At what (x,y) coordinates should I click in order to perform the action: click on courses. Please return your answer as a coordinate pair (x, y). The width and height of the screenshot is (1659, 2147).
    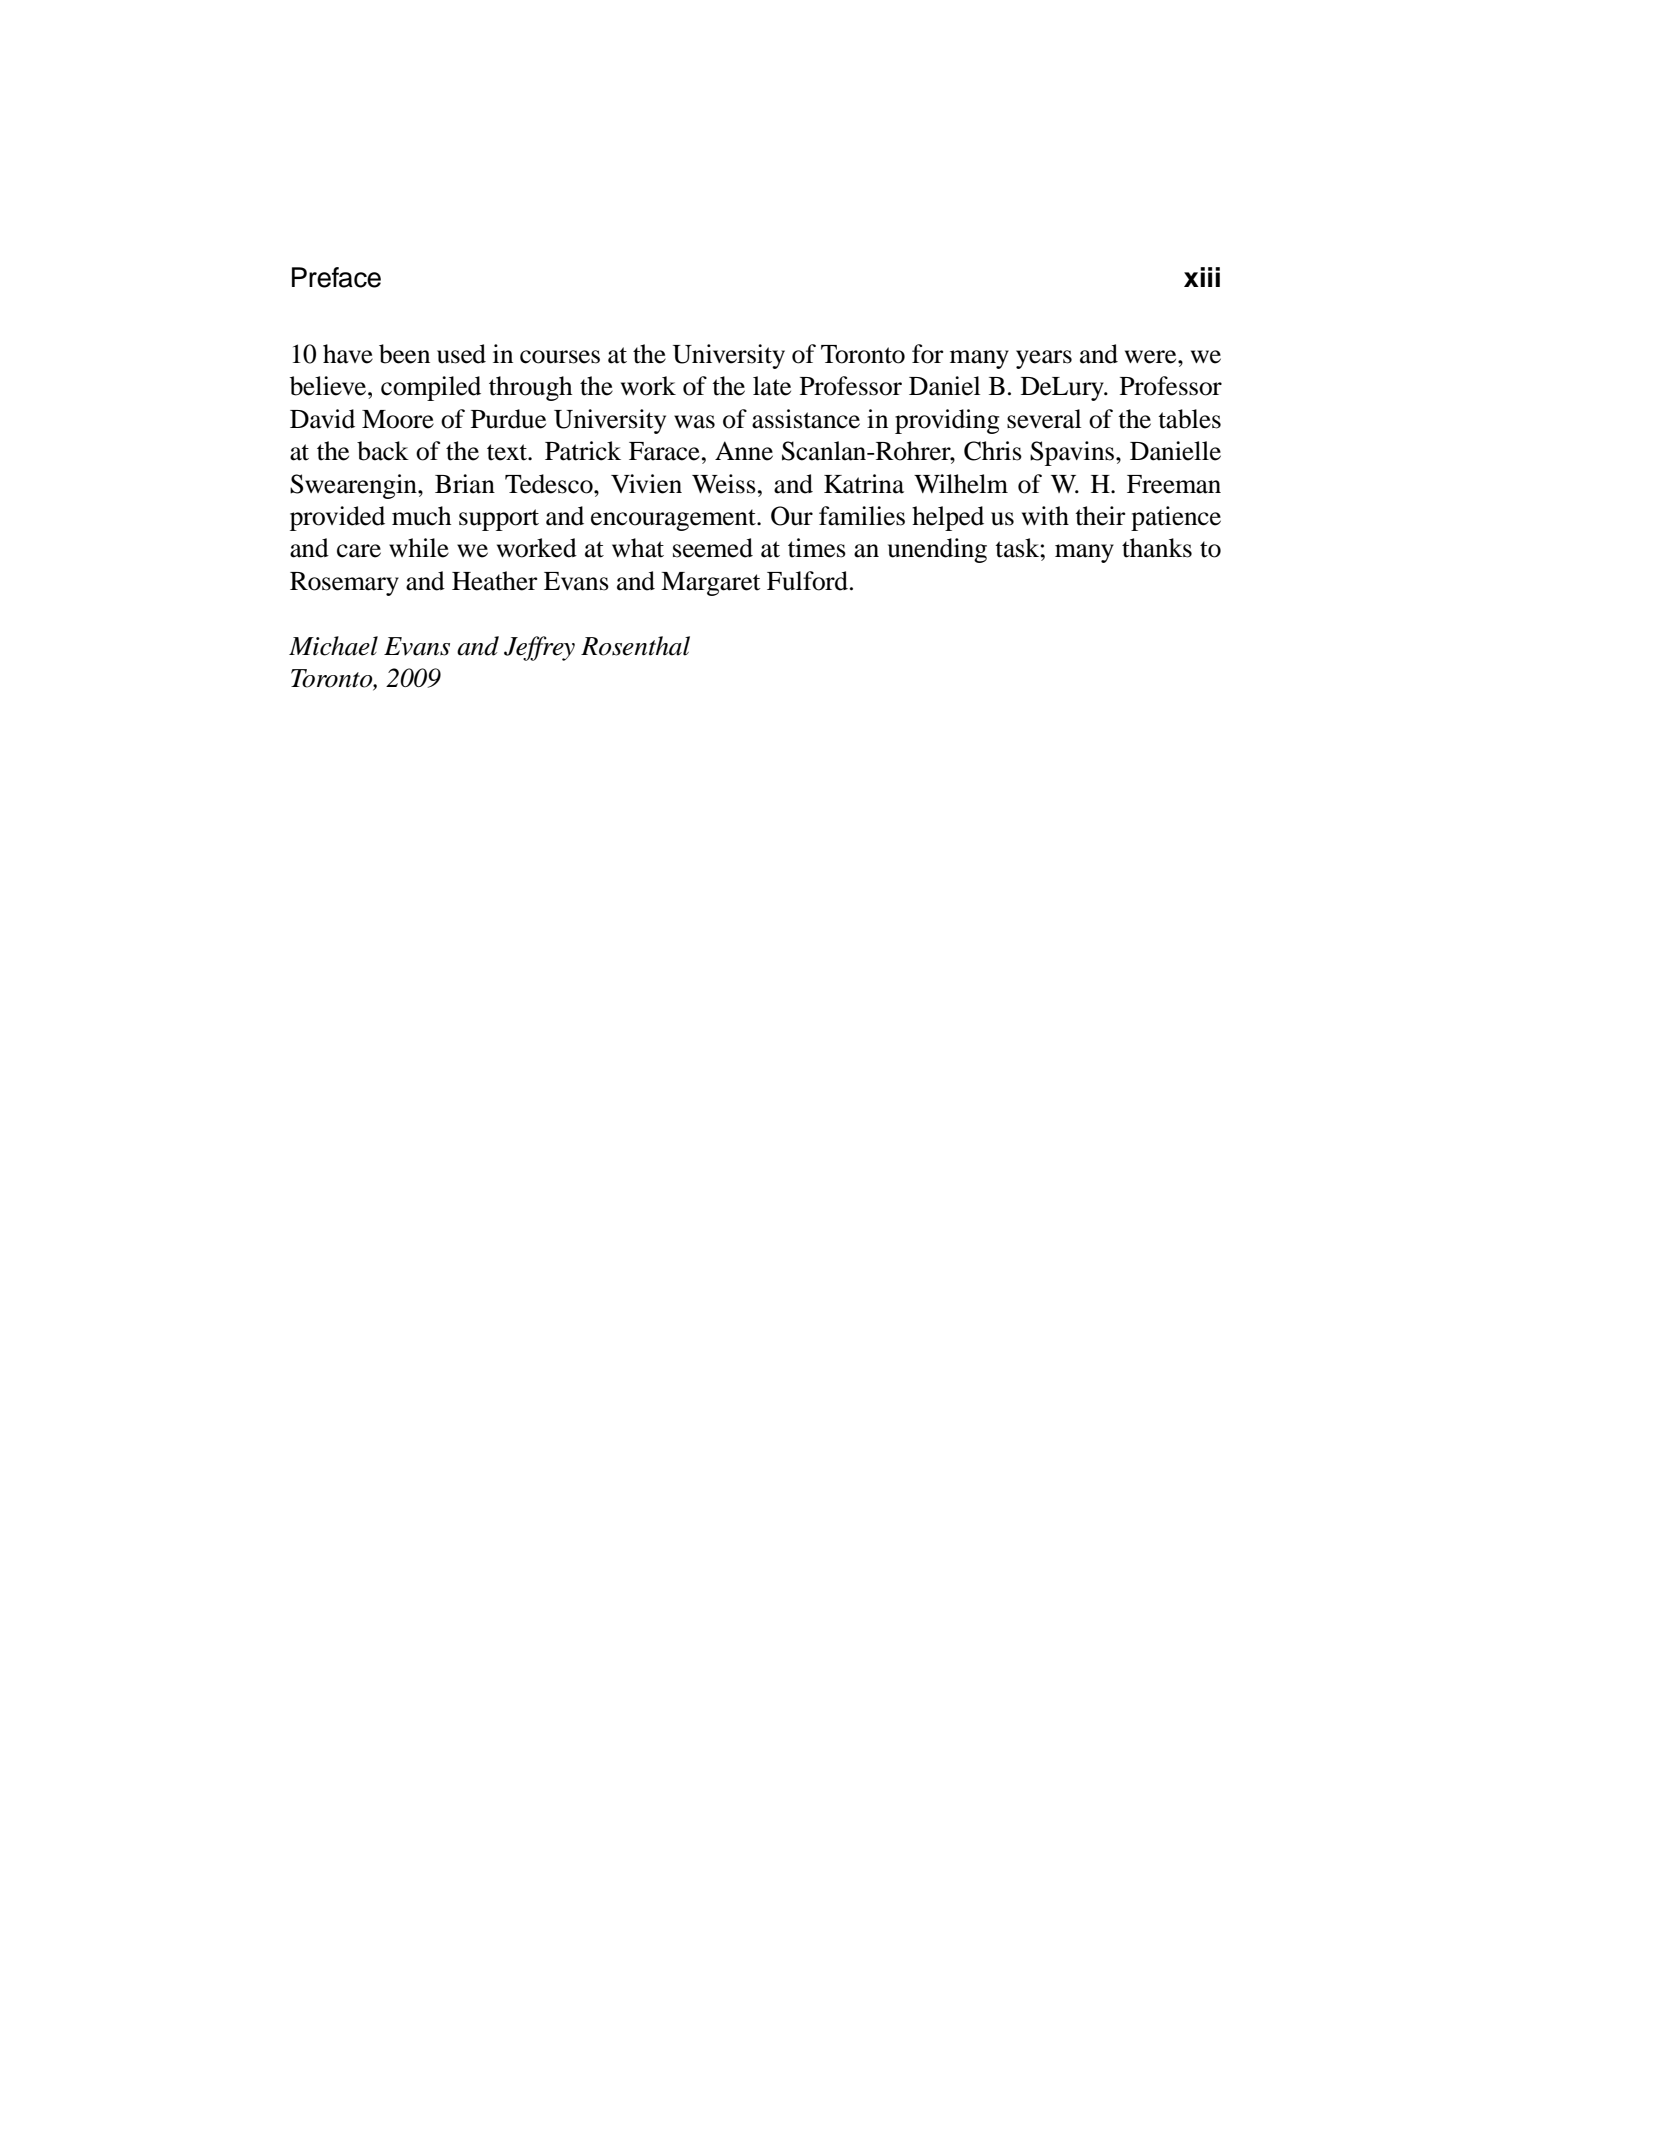
    Looking at the image, I should click on (560, 357).
